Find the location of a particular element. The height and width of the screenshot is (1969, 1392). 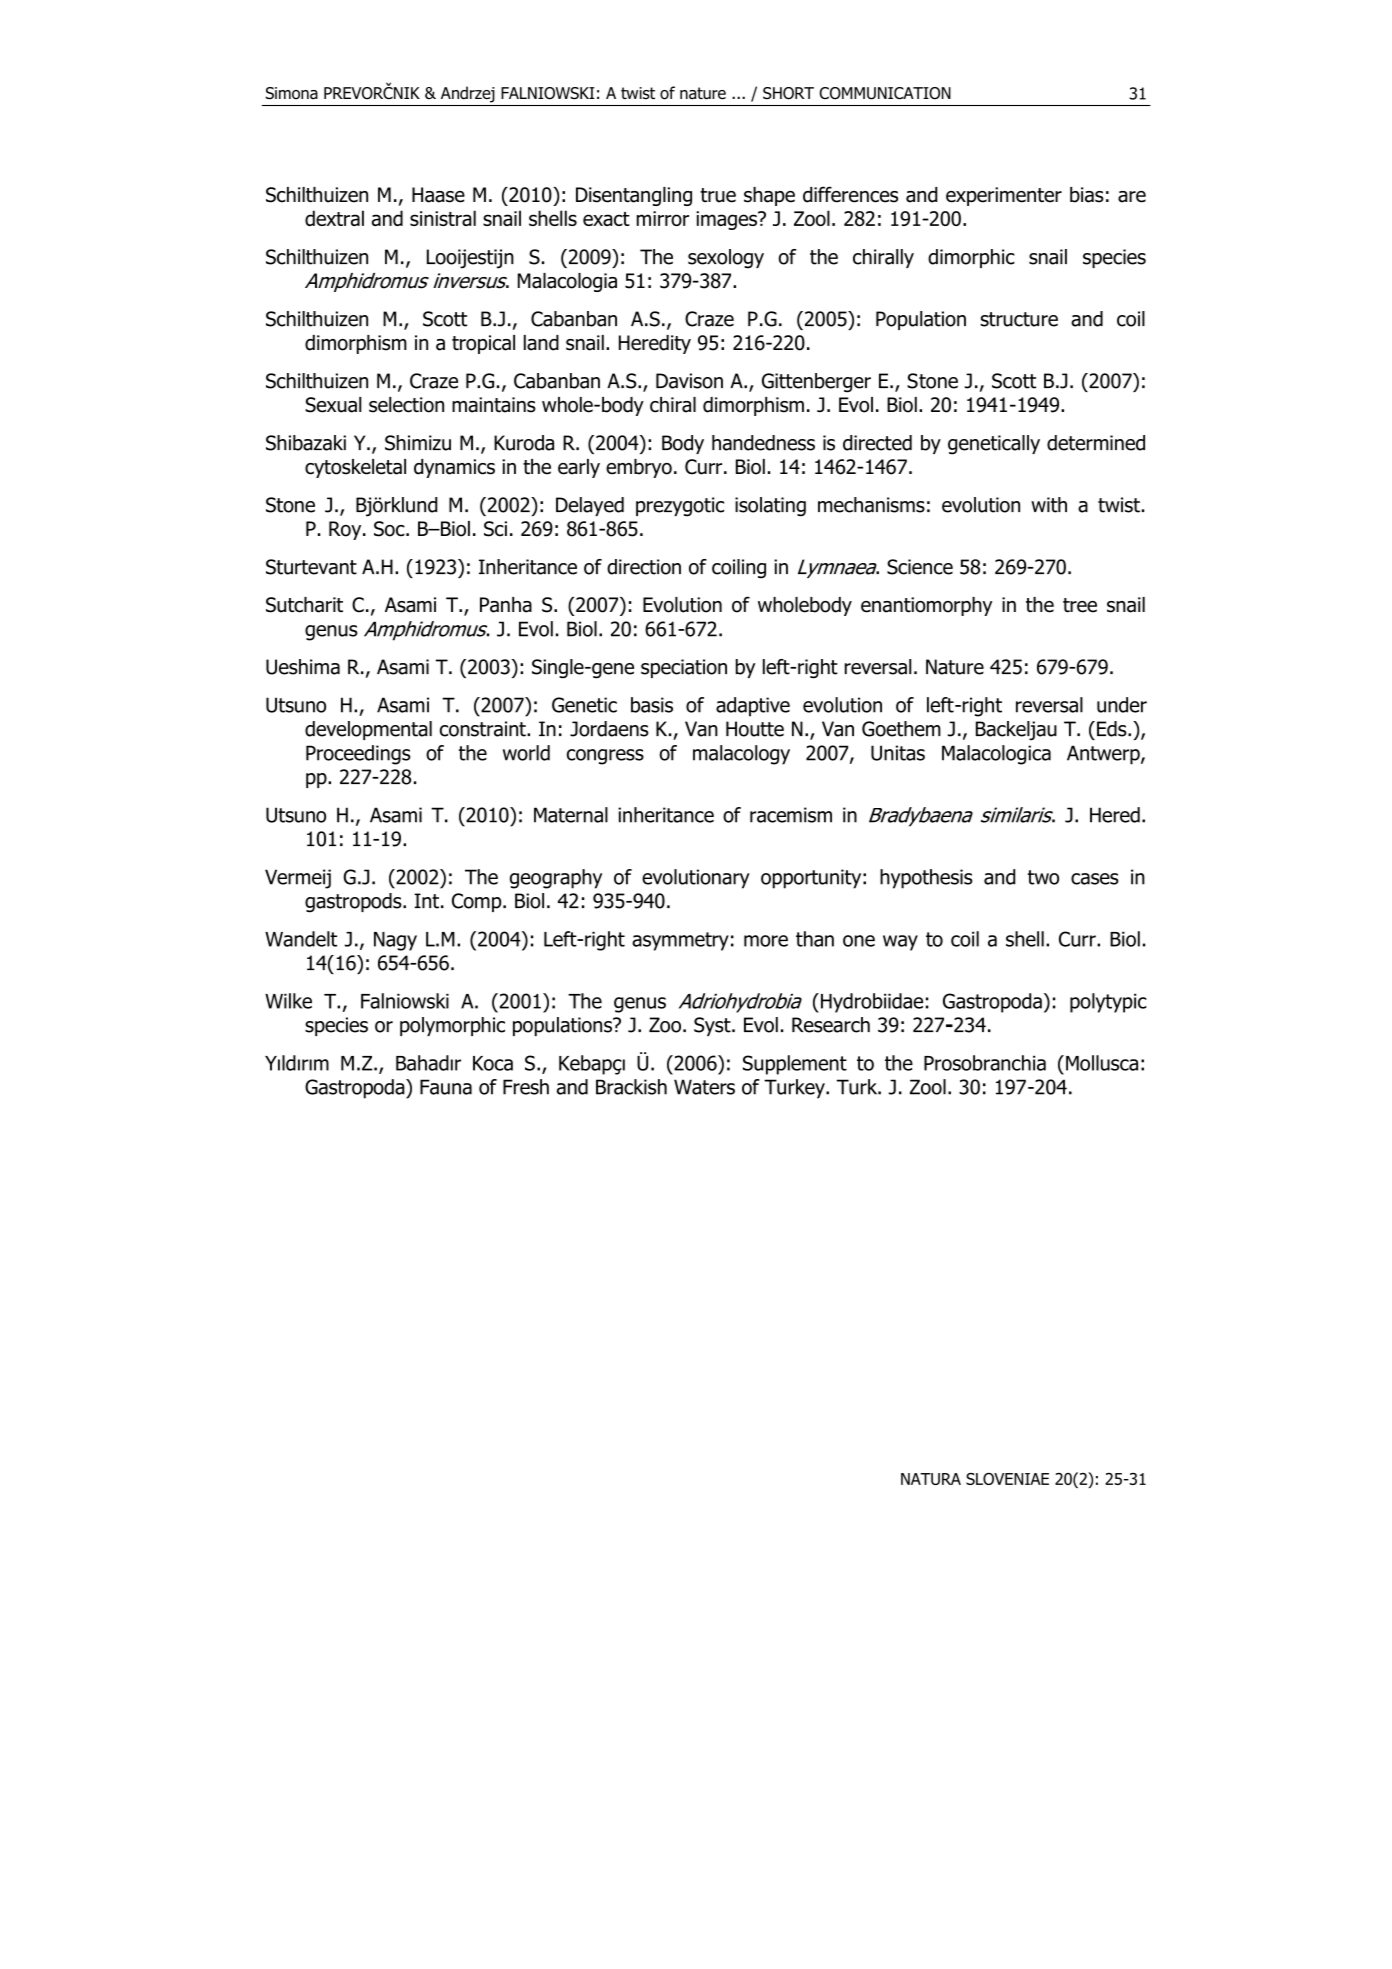

experimenter is located at coordinates (1004, 196).
